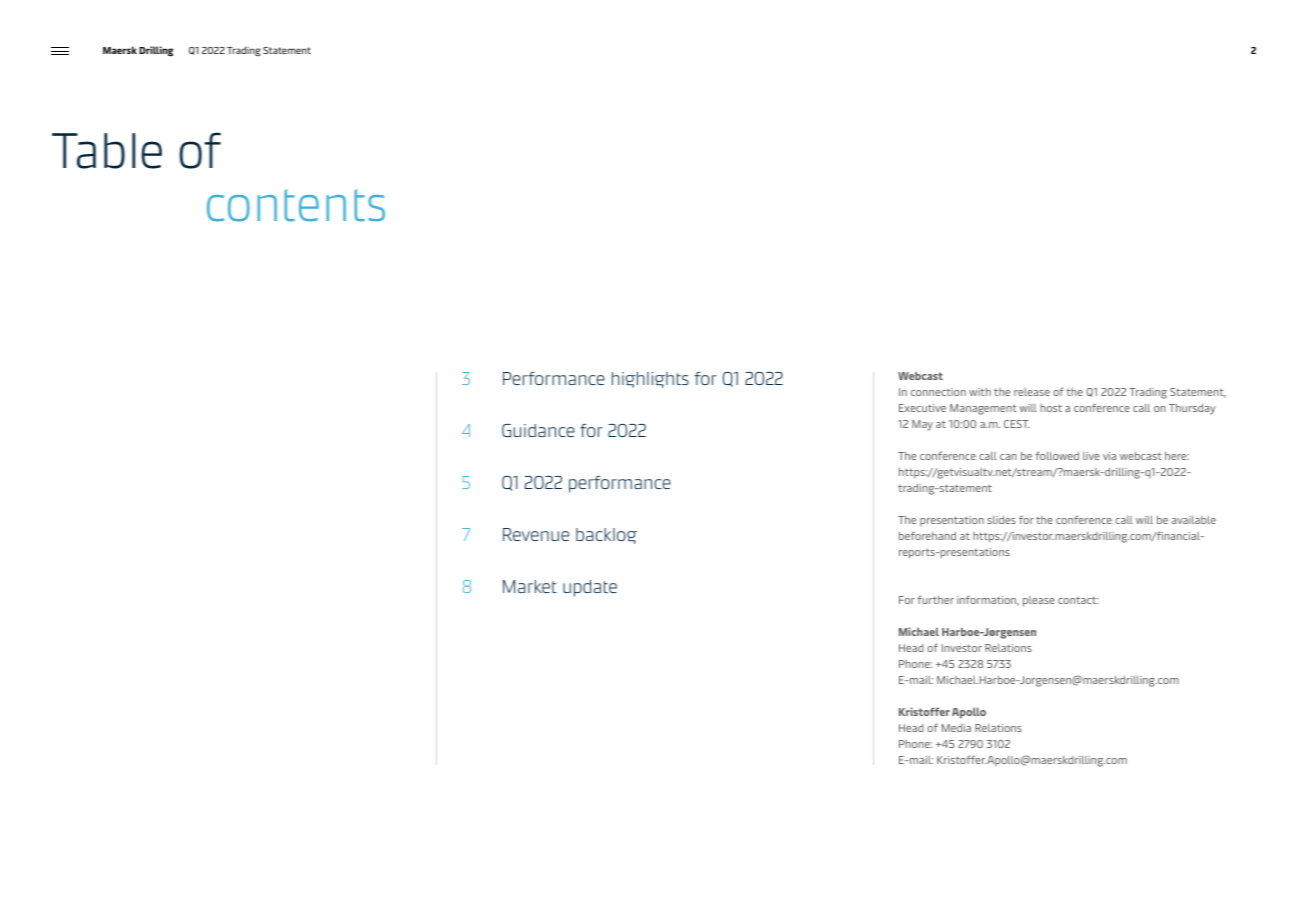 This image has width=1308, height=924. Describe the element at coordinates (107, 151) in the image. I see `Table` at that location.
